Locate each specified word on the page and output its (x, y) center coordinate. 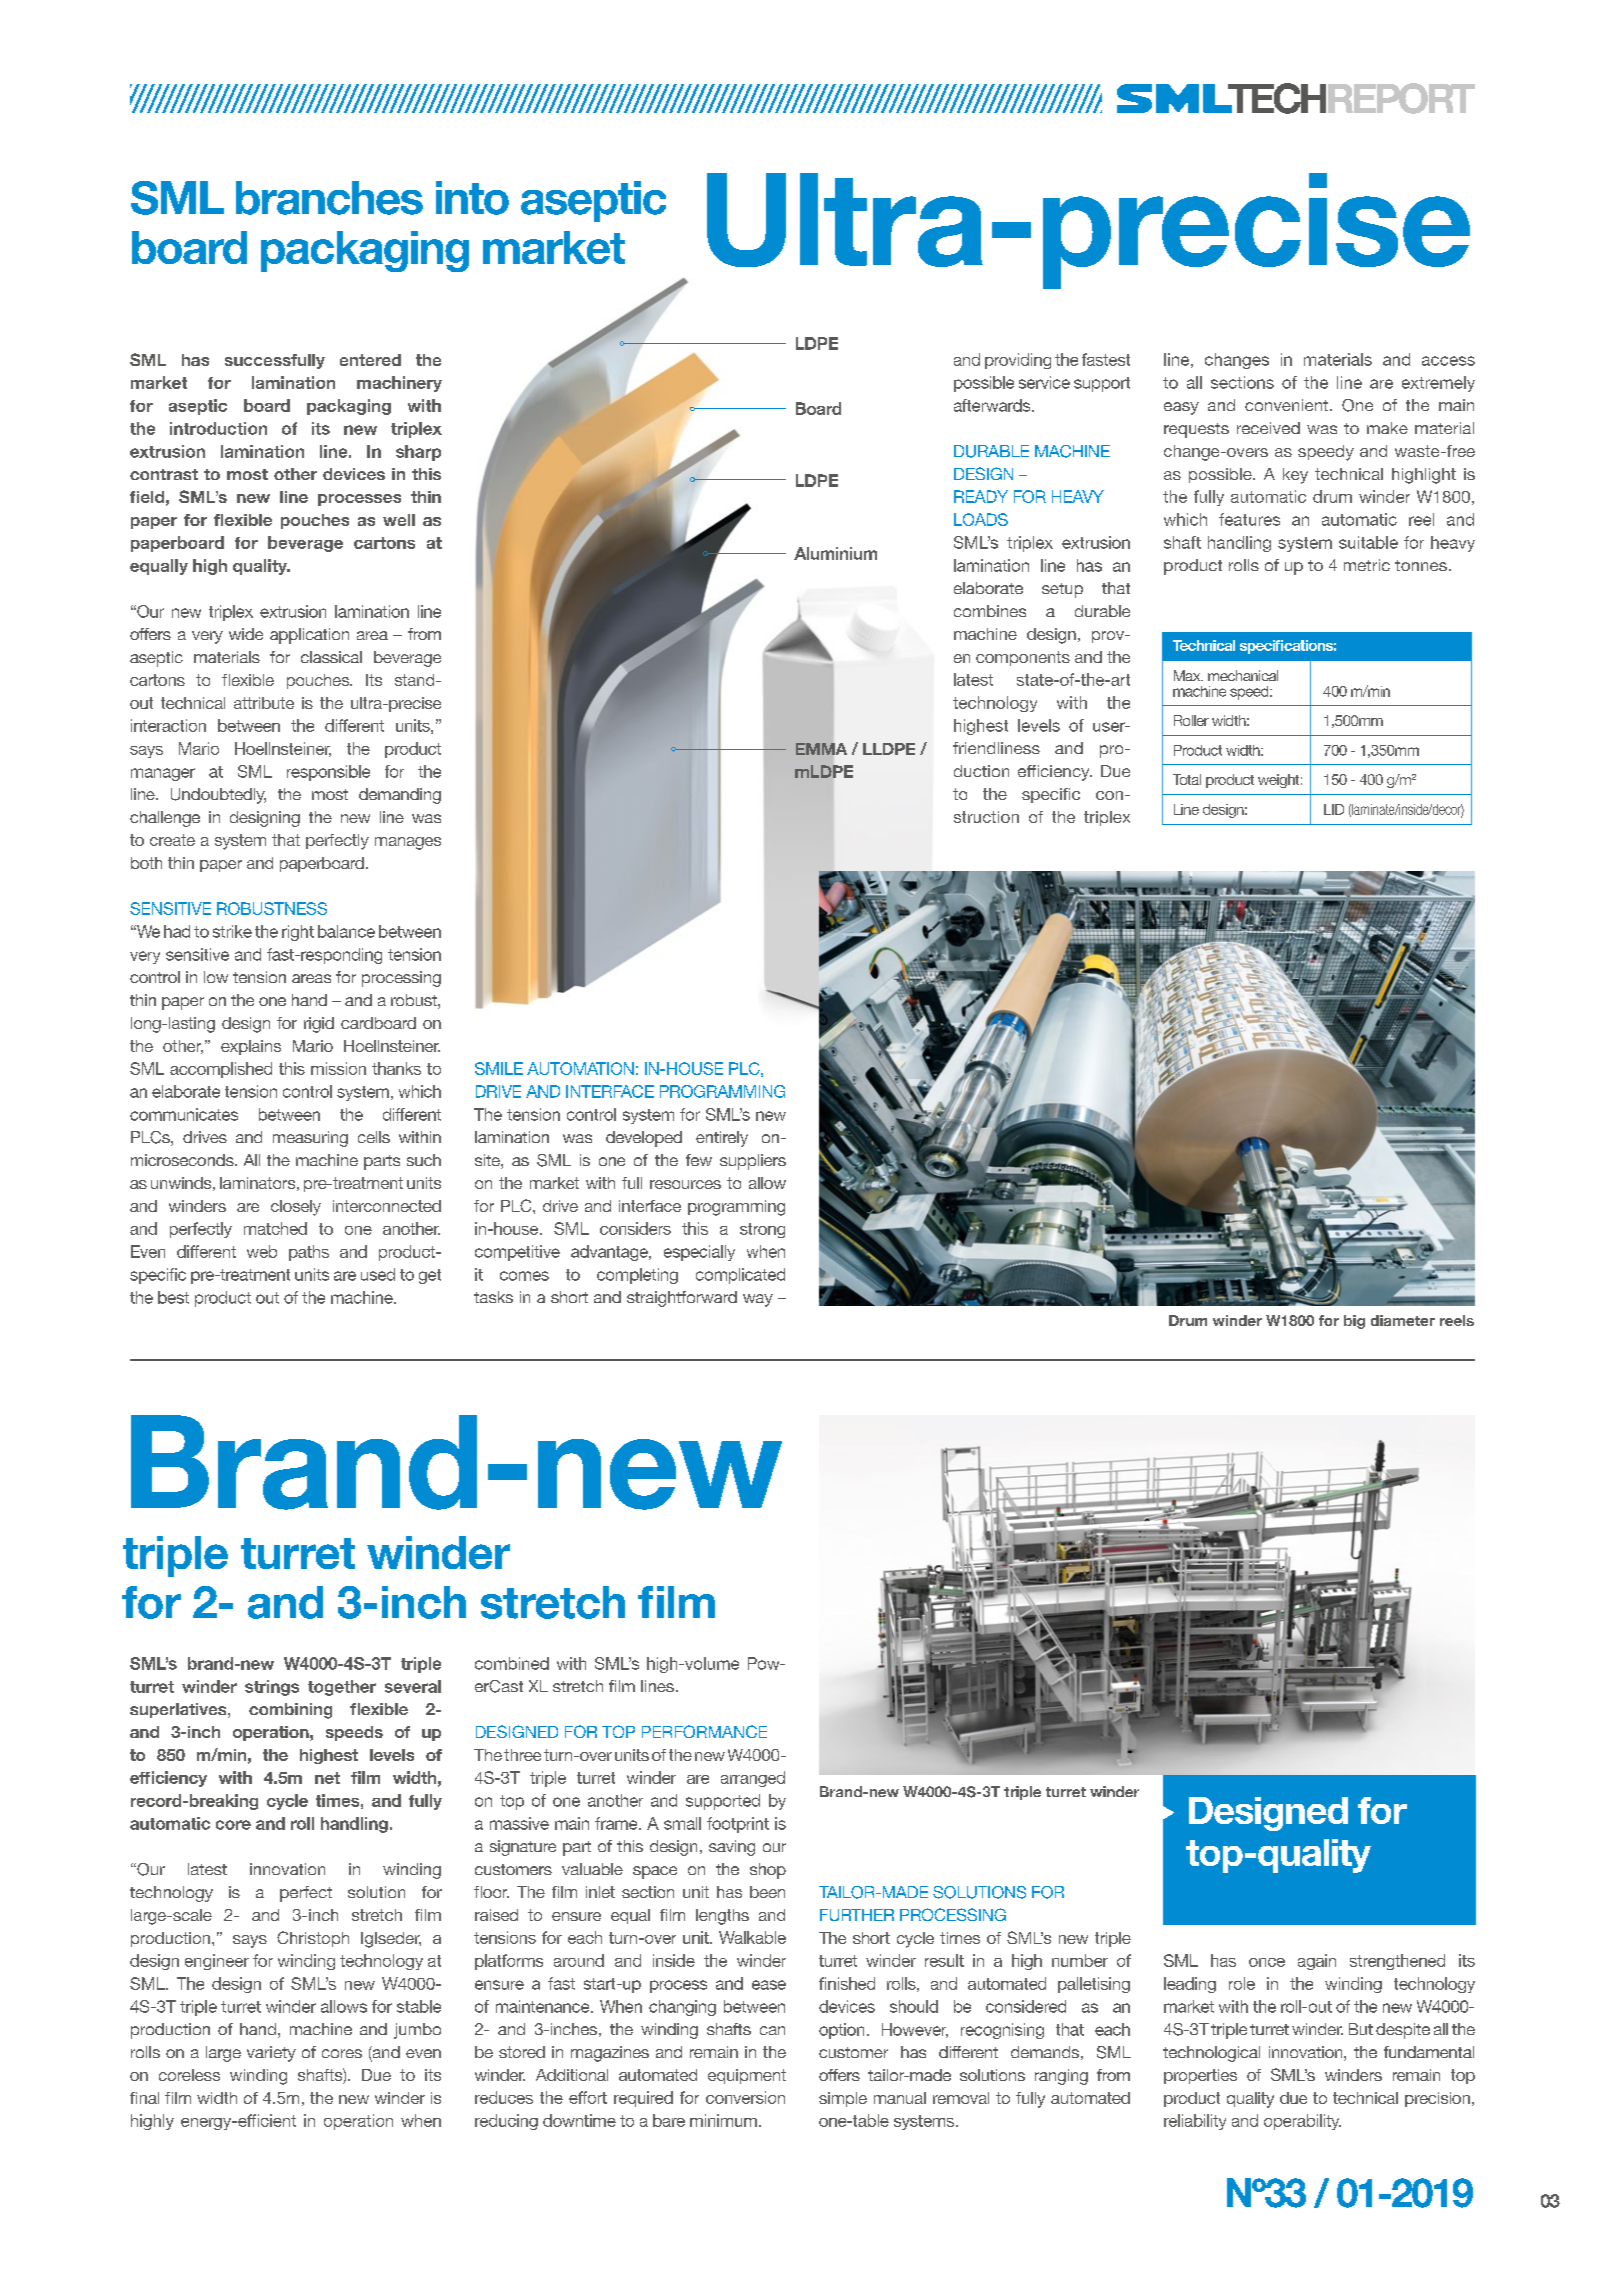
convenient (1288, 405)
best (173, 1297)
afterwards (993, 405)
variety (271, 2054)
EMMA (821, 749)
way (758, 1300)
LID (1334, 809)
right (298, 933)
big (1354, 1322)
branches (329, 198)
